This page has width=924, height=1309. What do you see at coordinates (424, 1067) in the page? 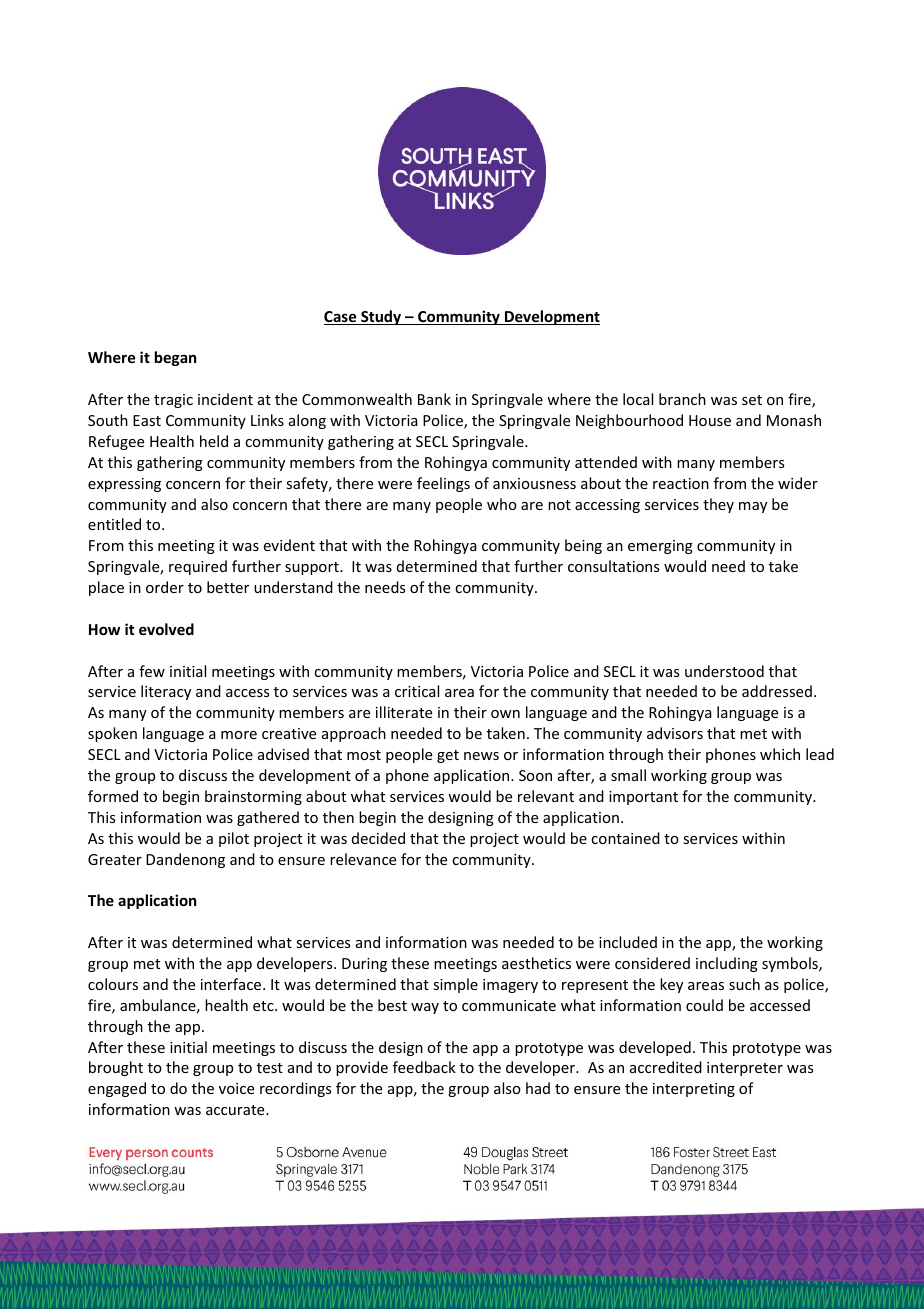
I see `feedback` at bounding box center [424, 1067].
